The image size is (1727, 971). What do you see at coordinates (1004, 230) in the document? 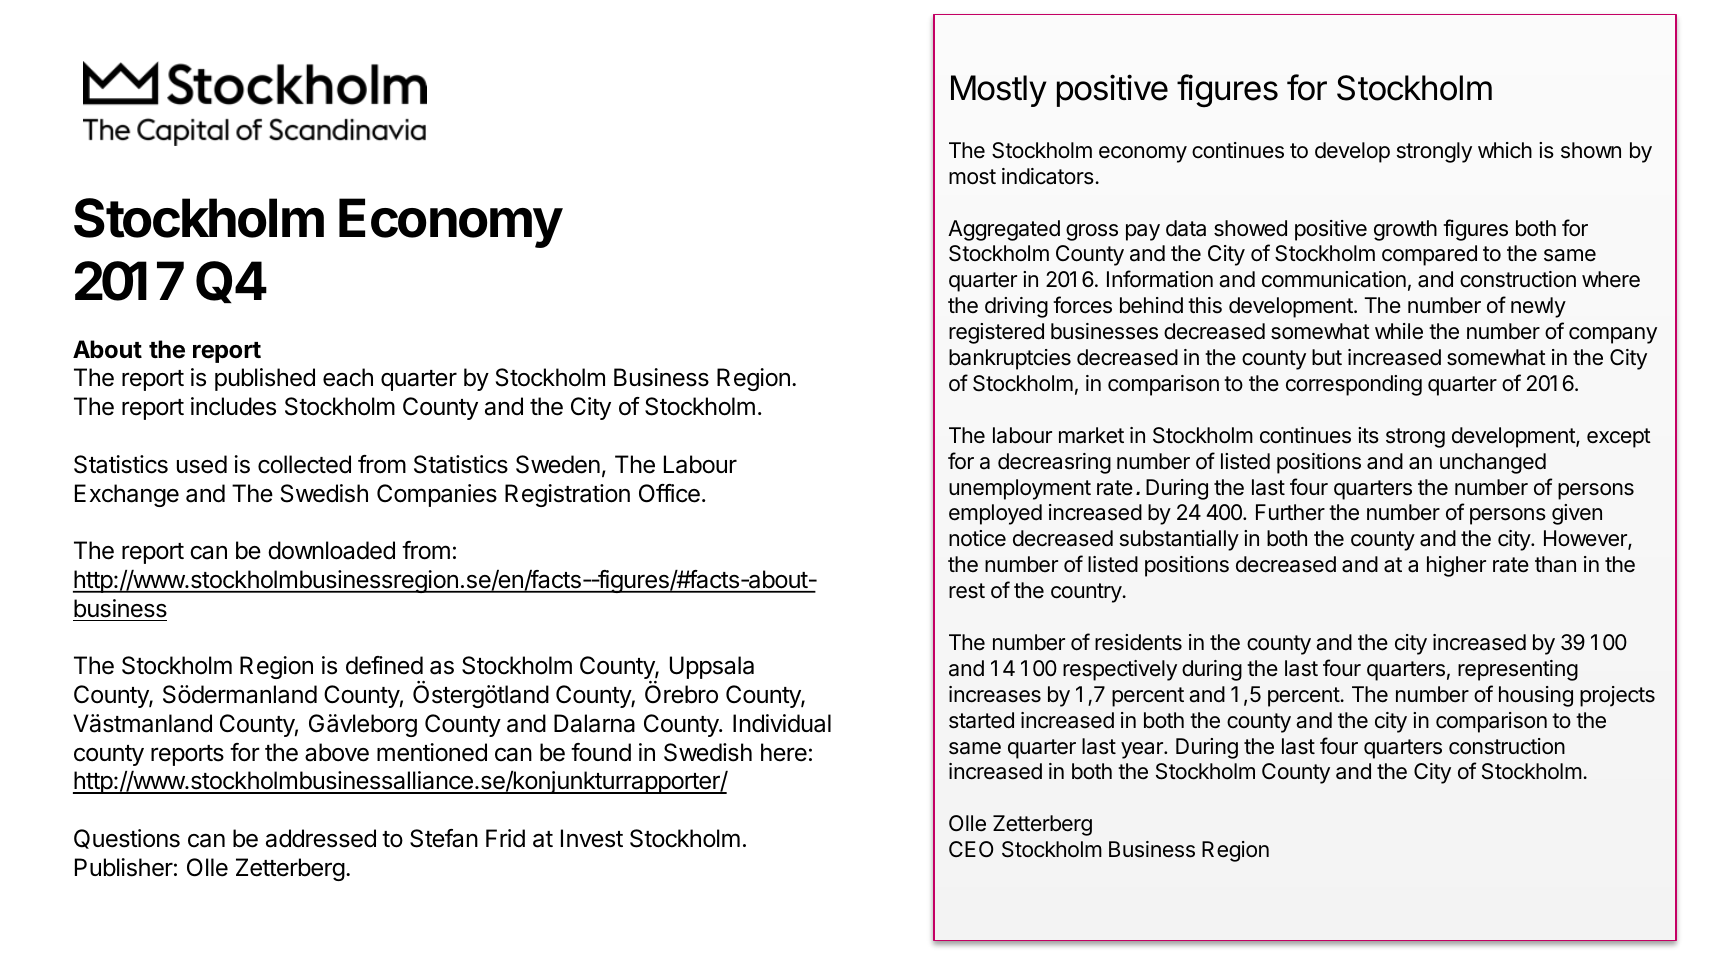
I see `Aggregated` at bounding box center [1004, 230].
